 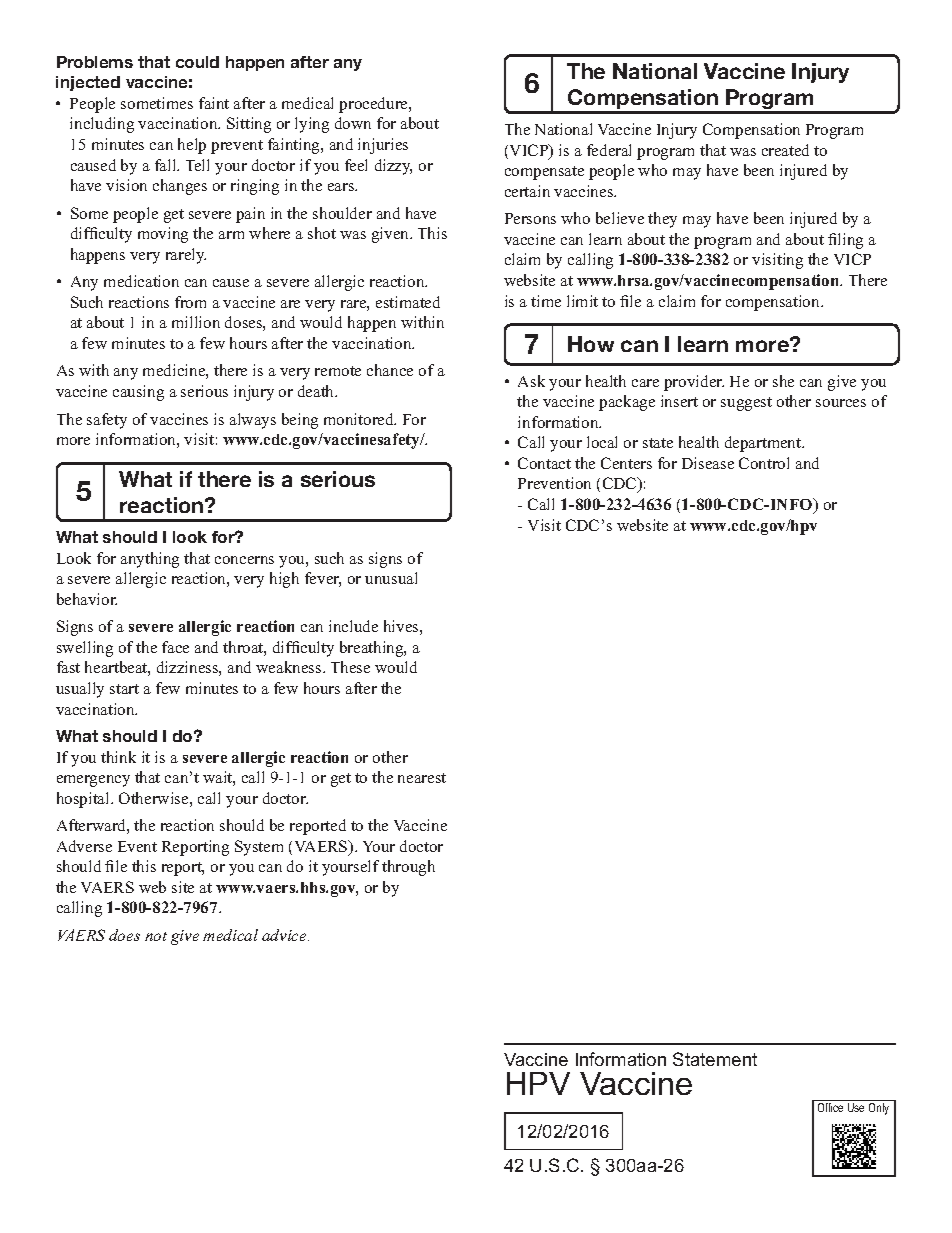 I want to click on not, so click(x=156, y=936).
